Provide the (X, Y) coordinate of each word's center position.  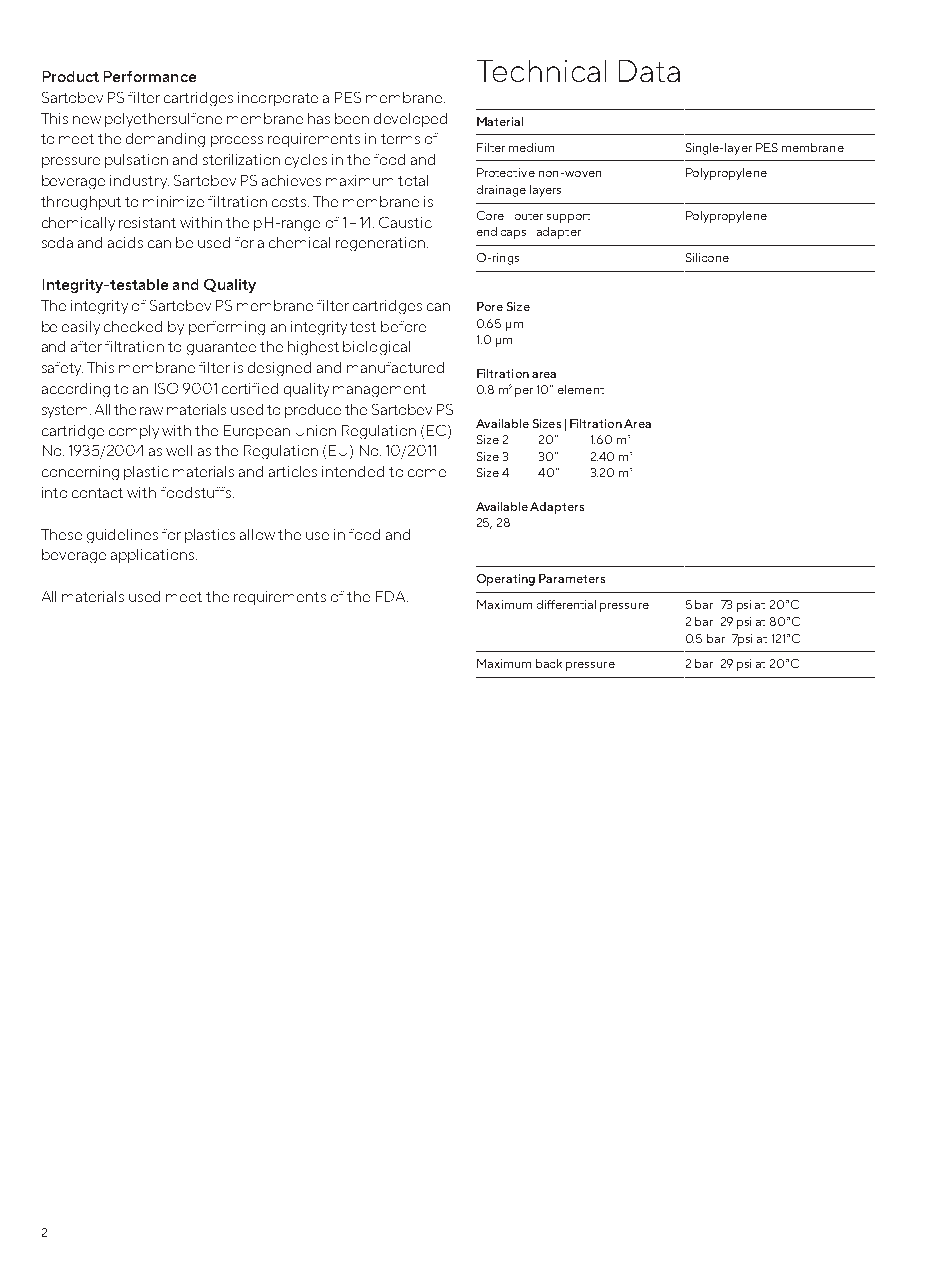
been (352, 118)
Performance (150, 76)
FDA (392, 596)
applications (154, 556)
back (549, 663)
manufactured (395, 367)
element (581, 389)
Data (649, 71)
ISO (166, 388)
